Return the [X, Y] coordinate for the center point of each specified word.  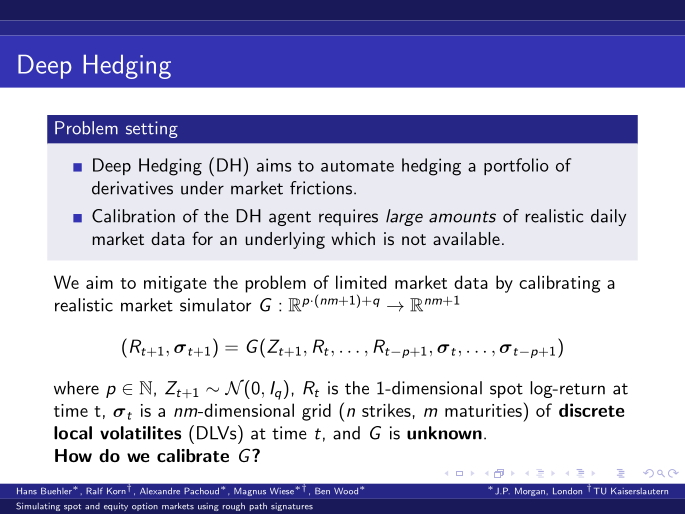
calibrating [560, 284]
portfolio [516, 166]
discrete [592, 410]
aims [274, 165]
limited [361, 282]
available [466, 238]
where [76, 388]
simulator [215, 305]
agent [290, 218]
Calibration [133, 216]
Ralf [94, 491]
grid [316, 412]
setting [152, 129]
